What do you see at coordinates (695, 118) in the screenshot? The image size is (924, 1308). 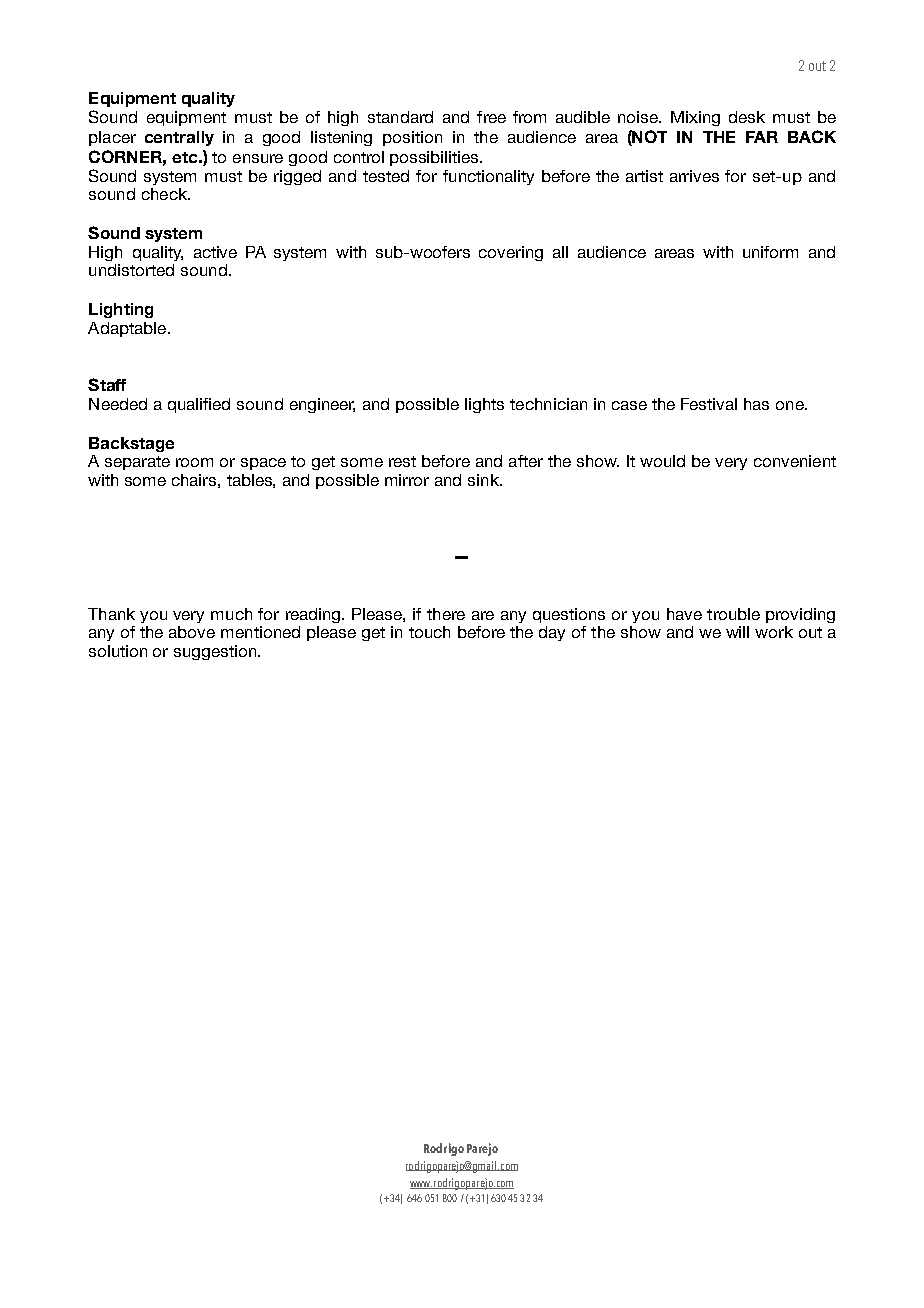 I see `Mixing` at bounding box center [695, 118].
